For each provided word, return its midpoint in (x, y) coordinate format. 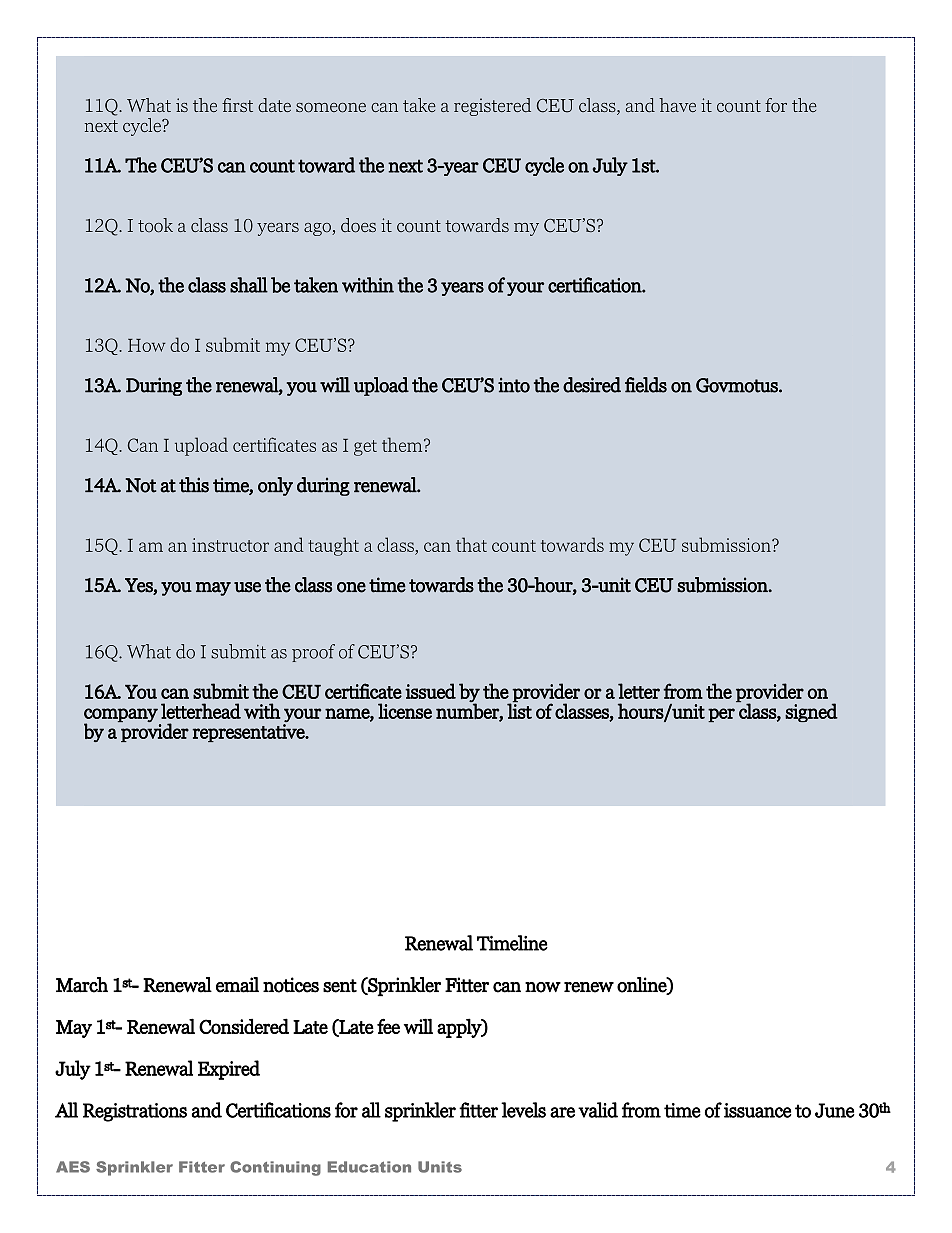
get (365, 448)
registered (492, 107)
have (677, 105)
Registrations (135, 1112)
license (405, 711)
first (237, 105)
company (122, 716)
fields (646, 385)
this (194, 485)
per (721, 715)
